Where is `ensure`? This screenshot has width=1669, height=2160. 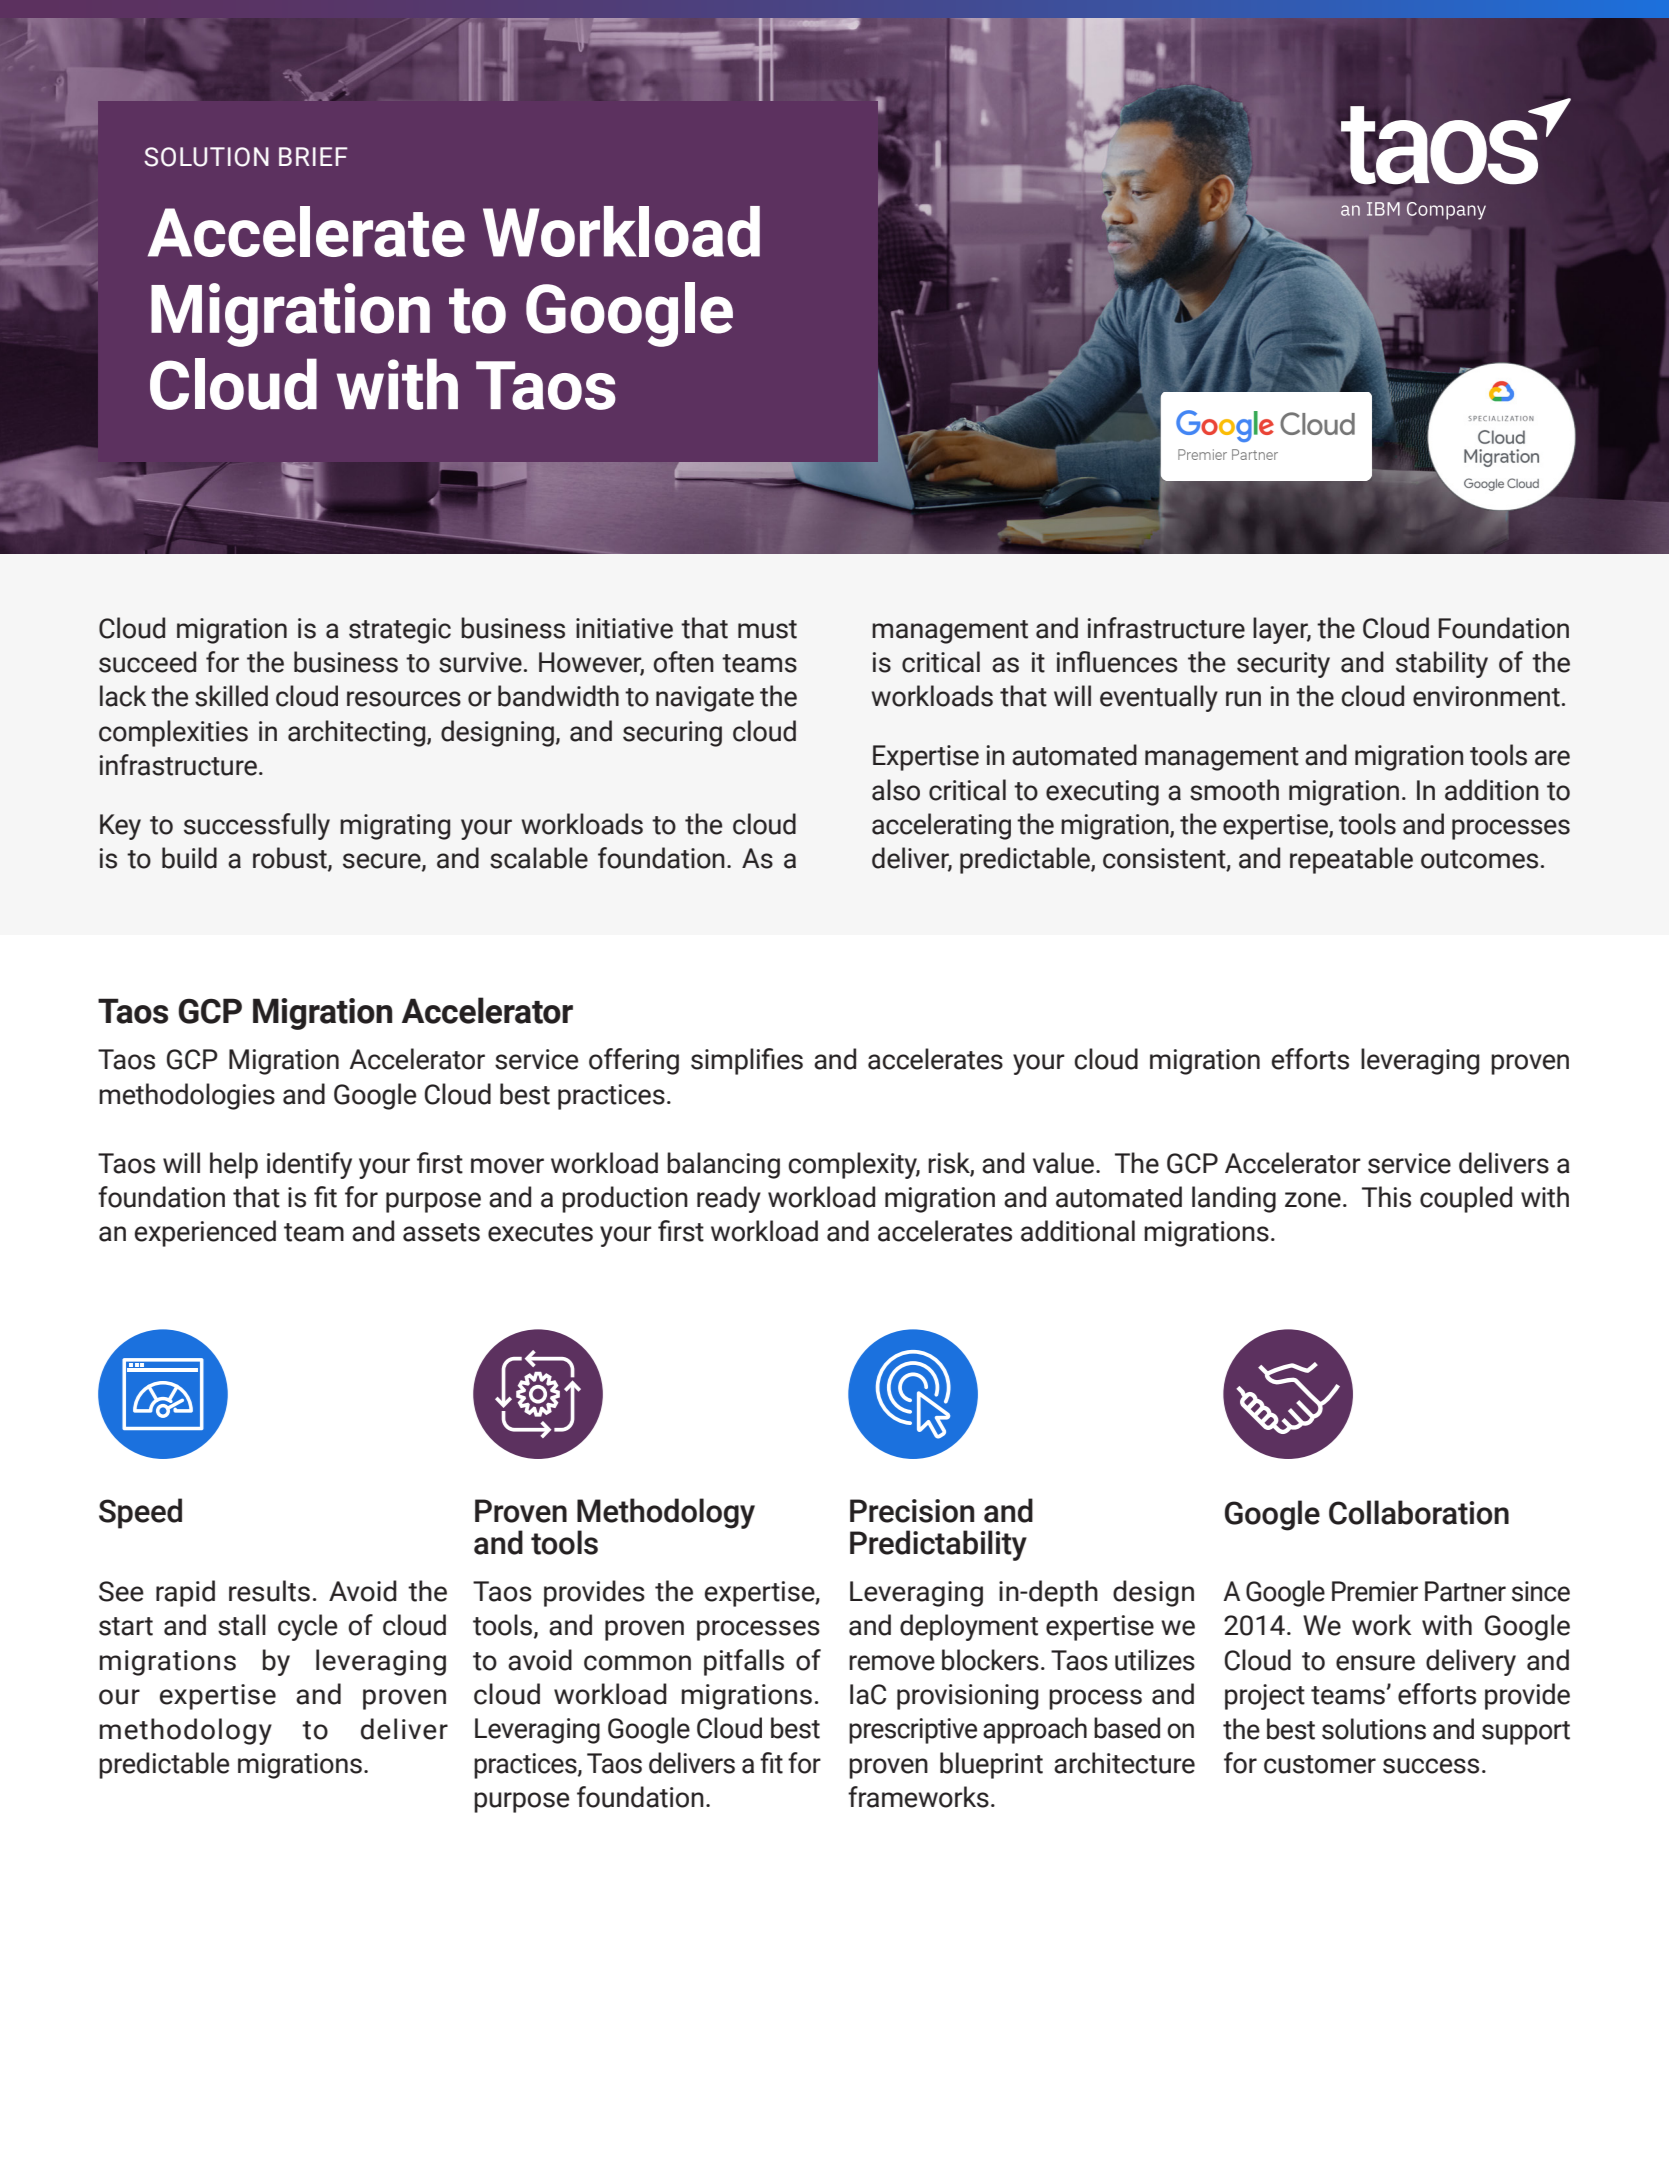
ensure is located at coordinates (1375, 1663).
